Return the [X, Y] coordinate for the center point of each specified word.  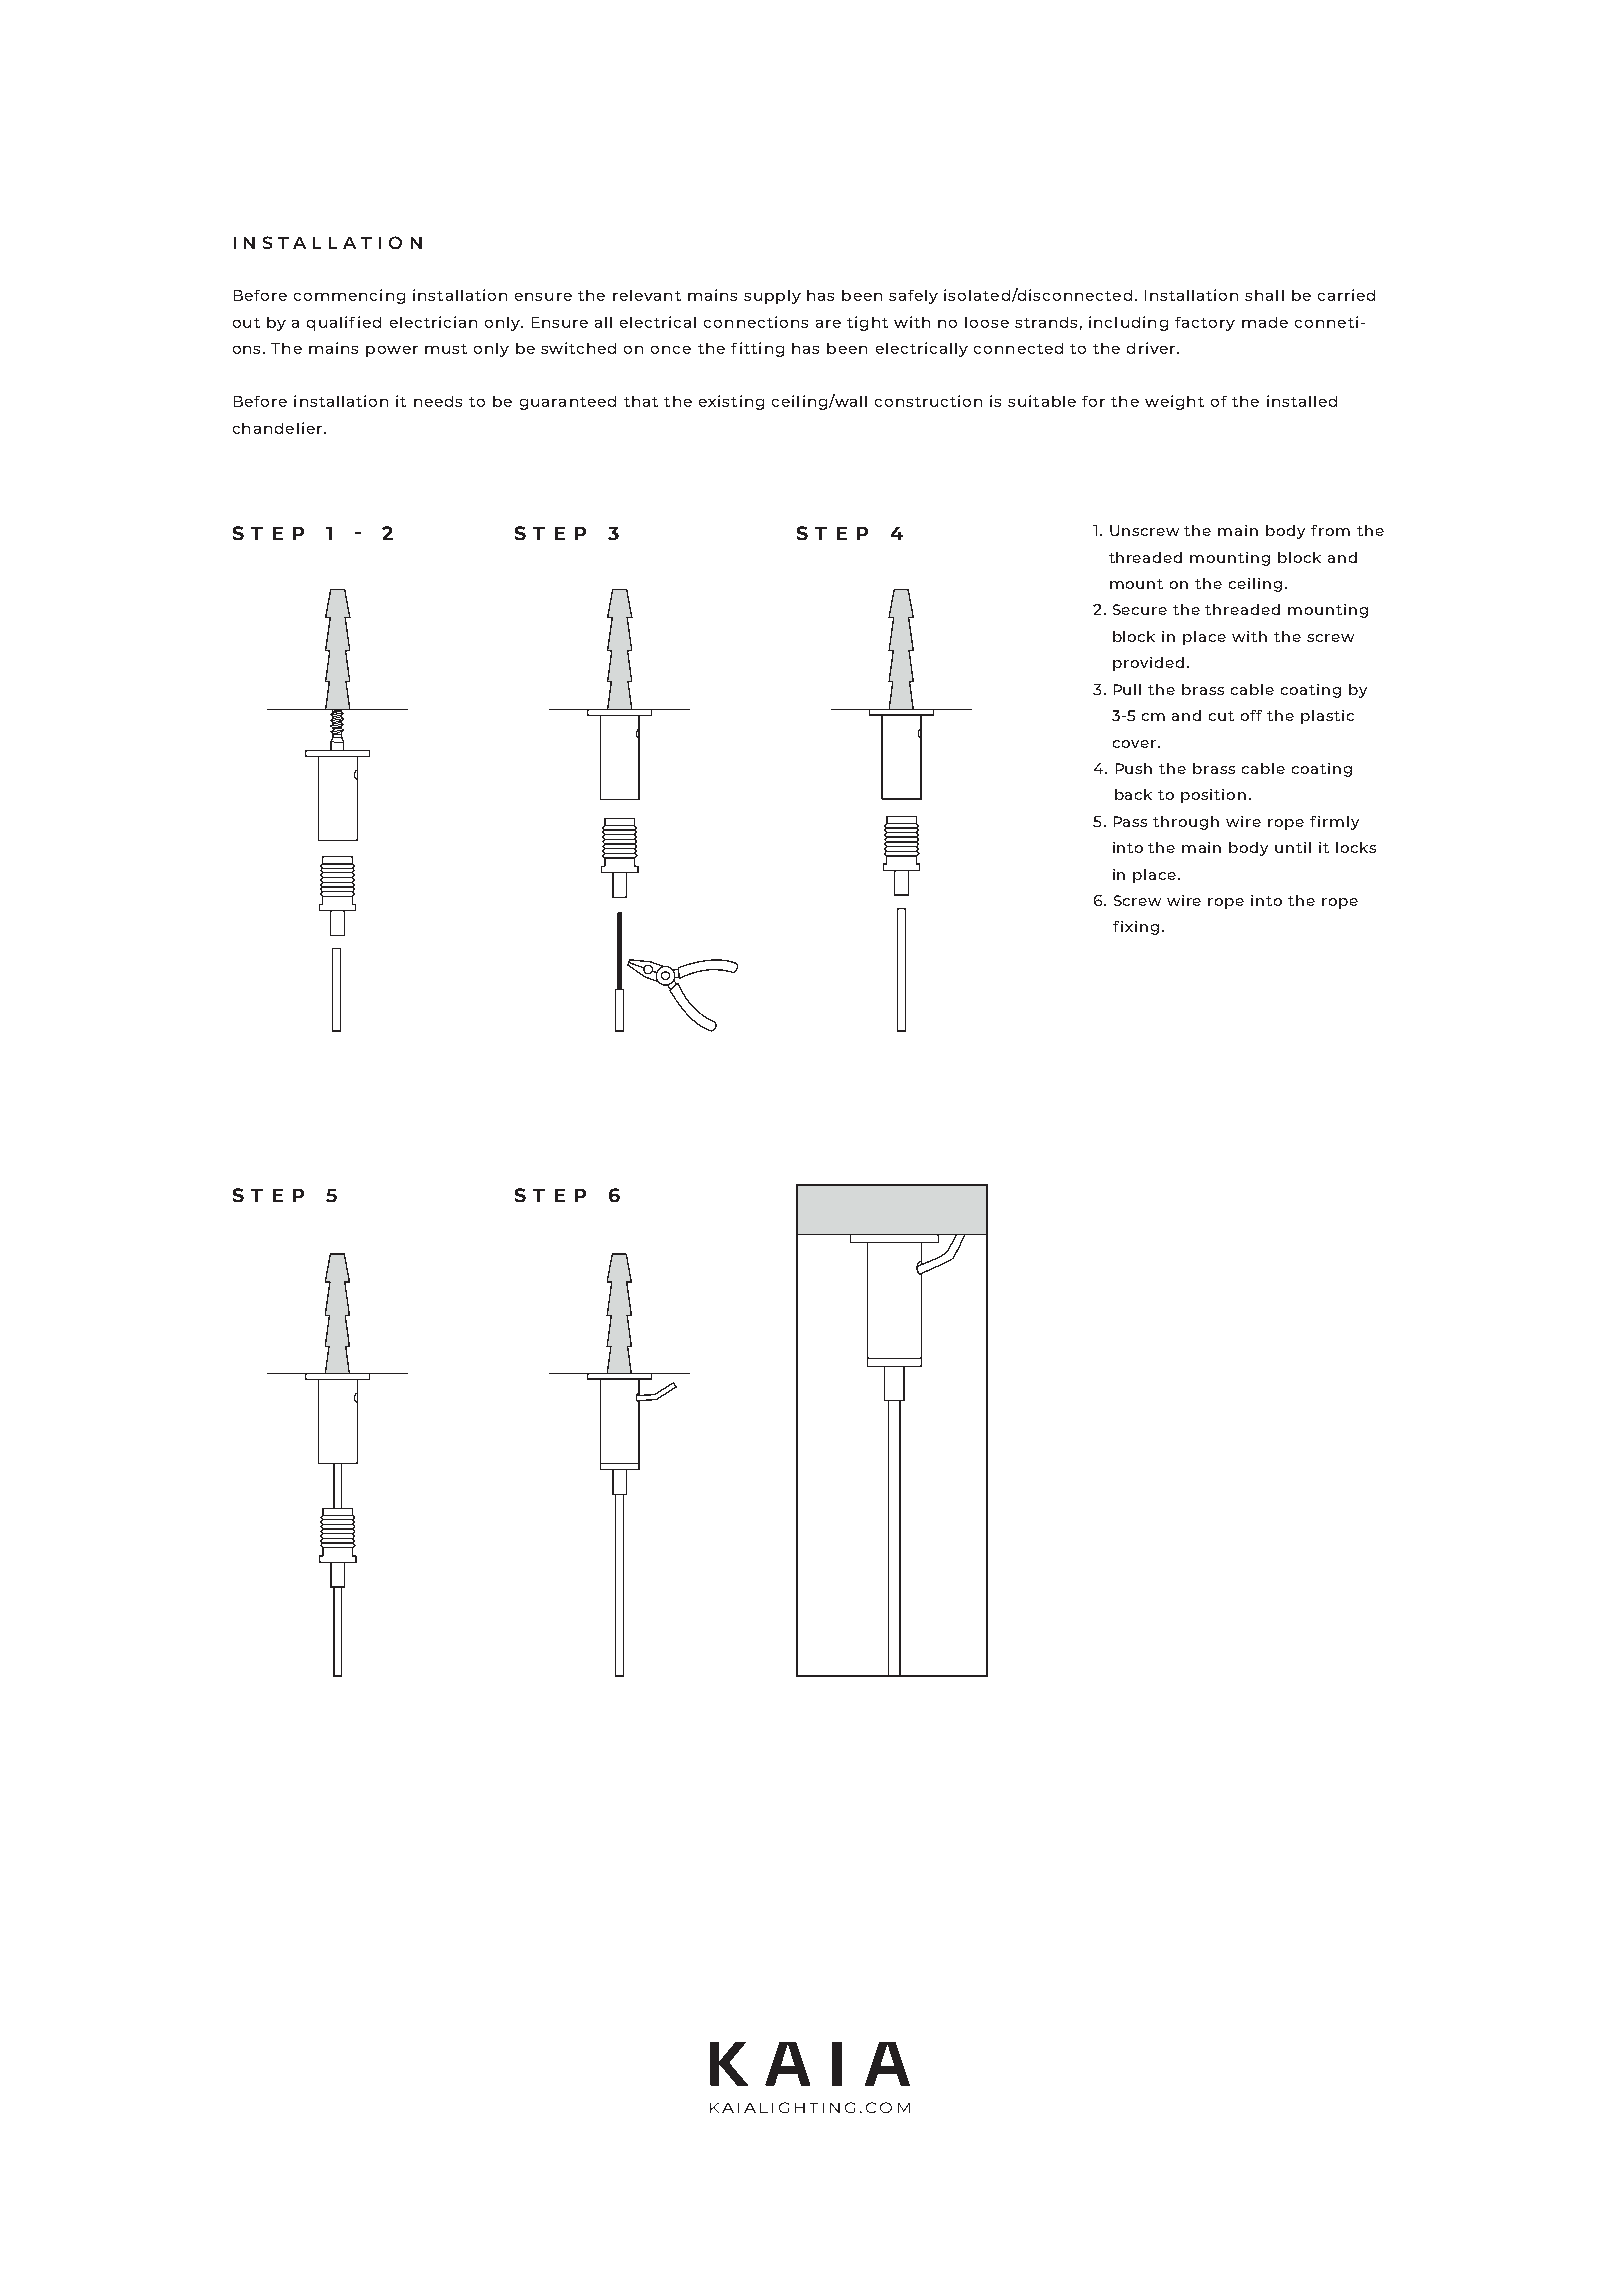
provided [1148, 664]
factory [1205, 324]
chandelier [279, 428]
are [828, 324]
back [1133, 794]
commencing [349, 296]
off [1251, 715]
